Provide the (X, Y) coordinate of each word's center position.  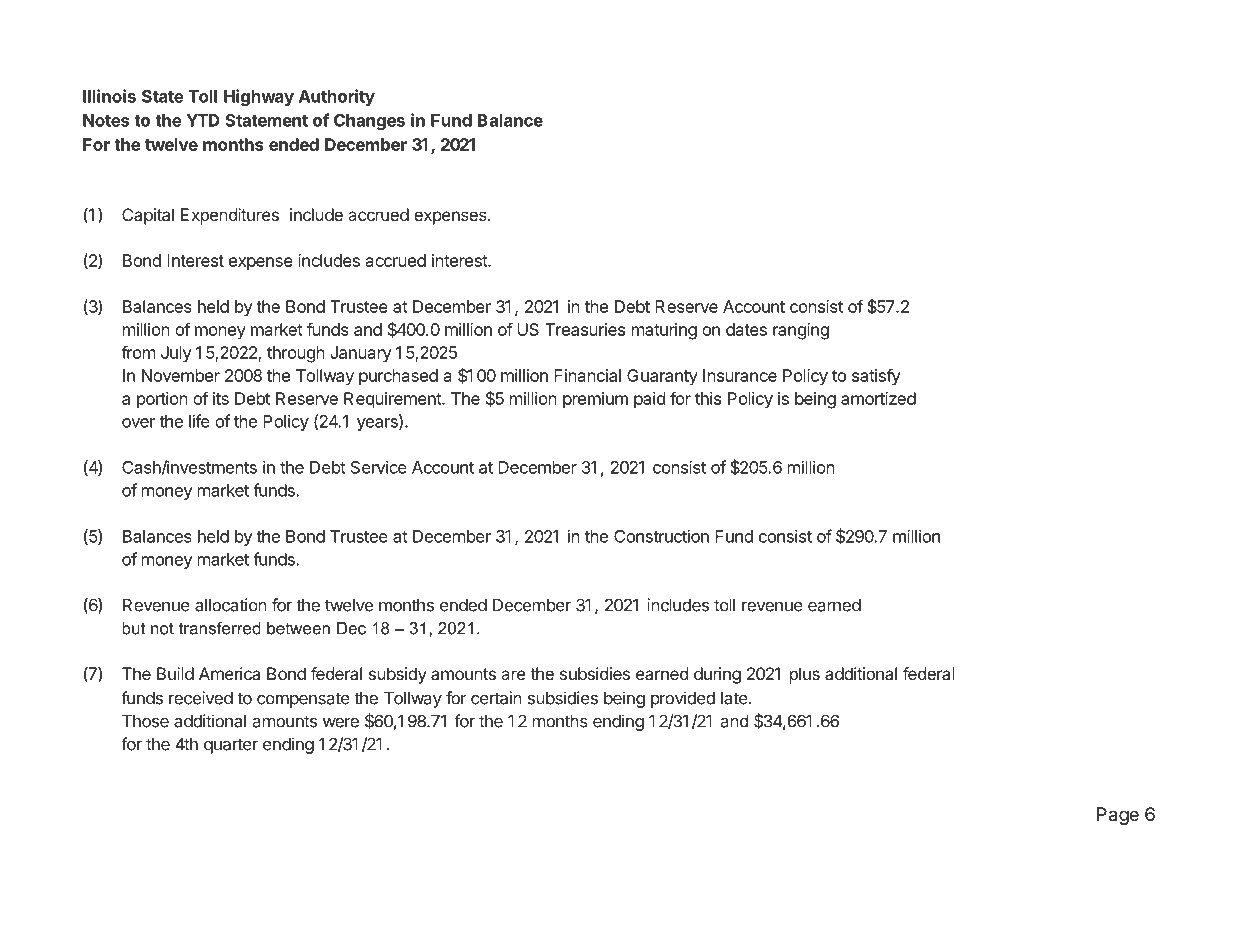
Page (1118, 816)
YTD (203, 120)
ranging (801, 331)
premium (595, 400)
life (199, 421)
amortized (878, 398)
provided (683, 699)
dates (746, 329)
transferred (220, 628)
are (513, 675)
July (176, 354)
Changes (369, 122)
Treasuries (585, 329)
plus (805, 675)
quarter (231, 746)
